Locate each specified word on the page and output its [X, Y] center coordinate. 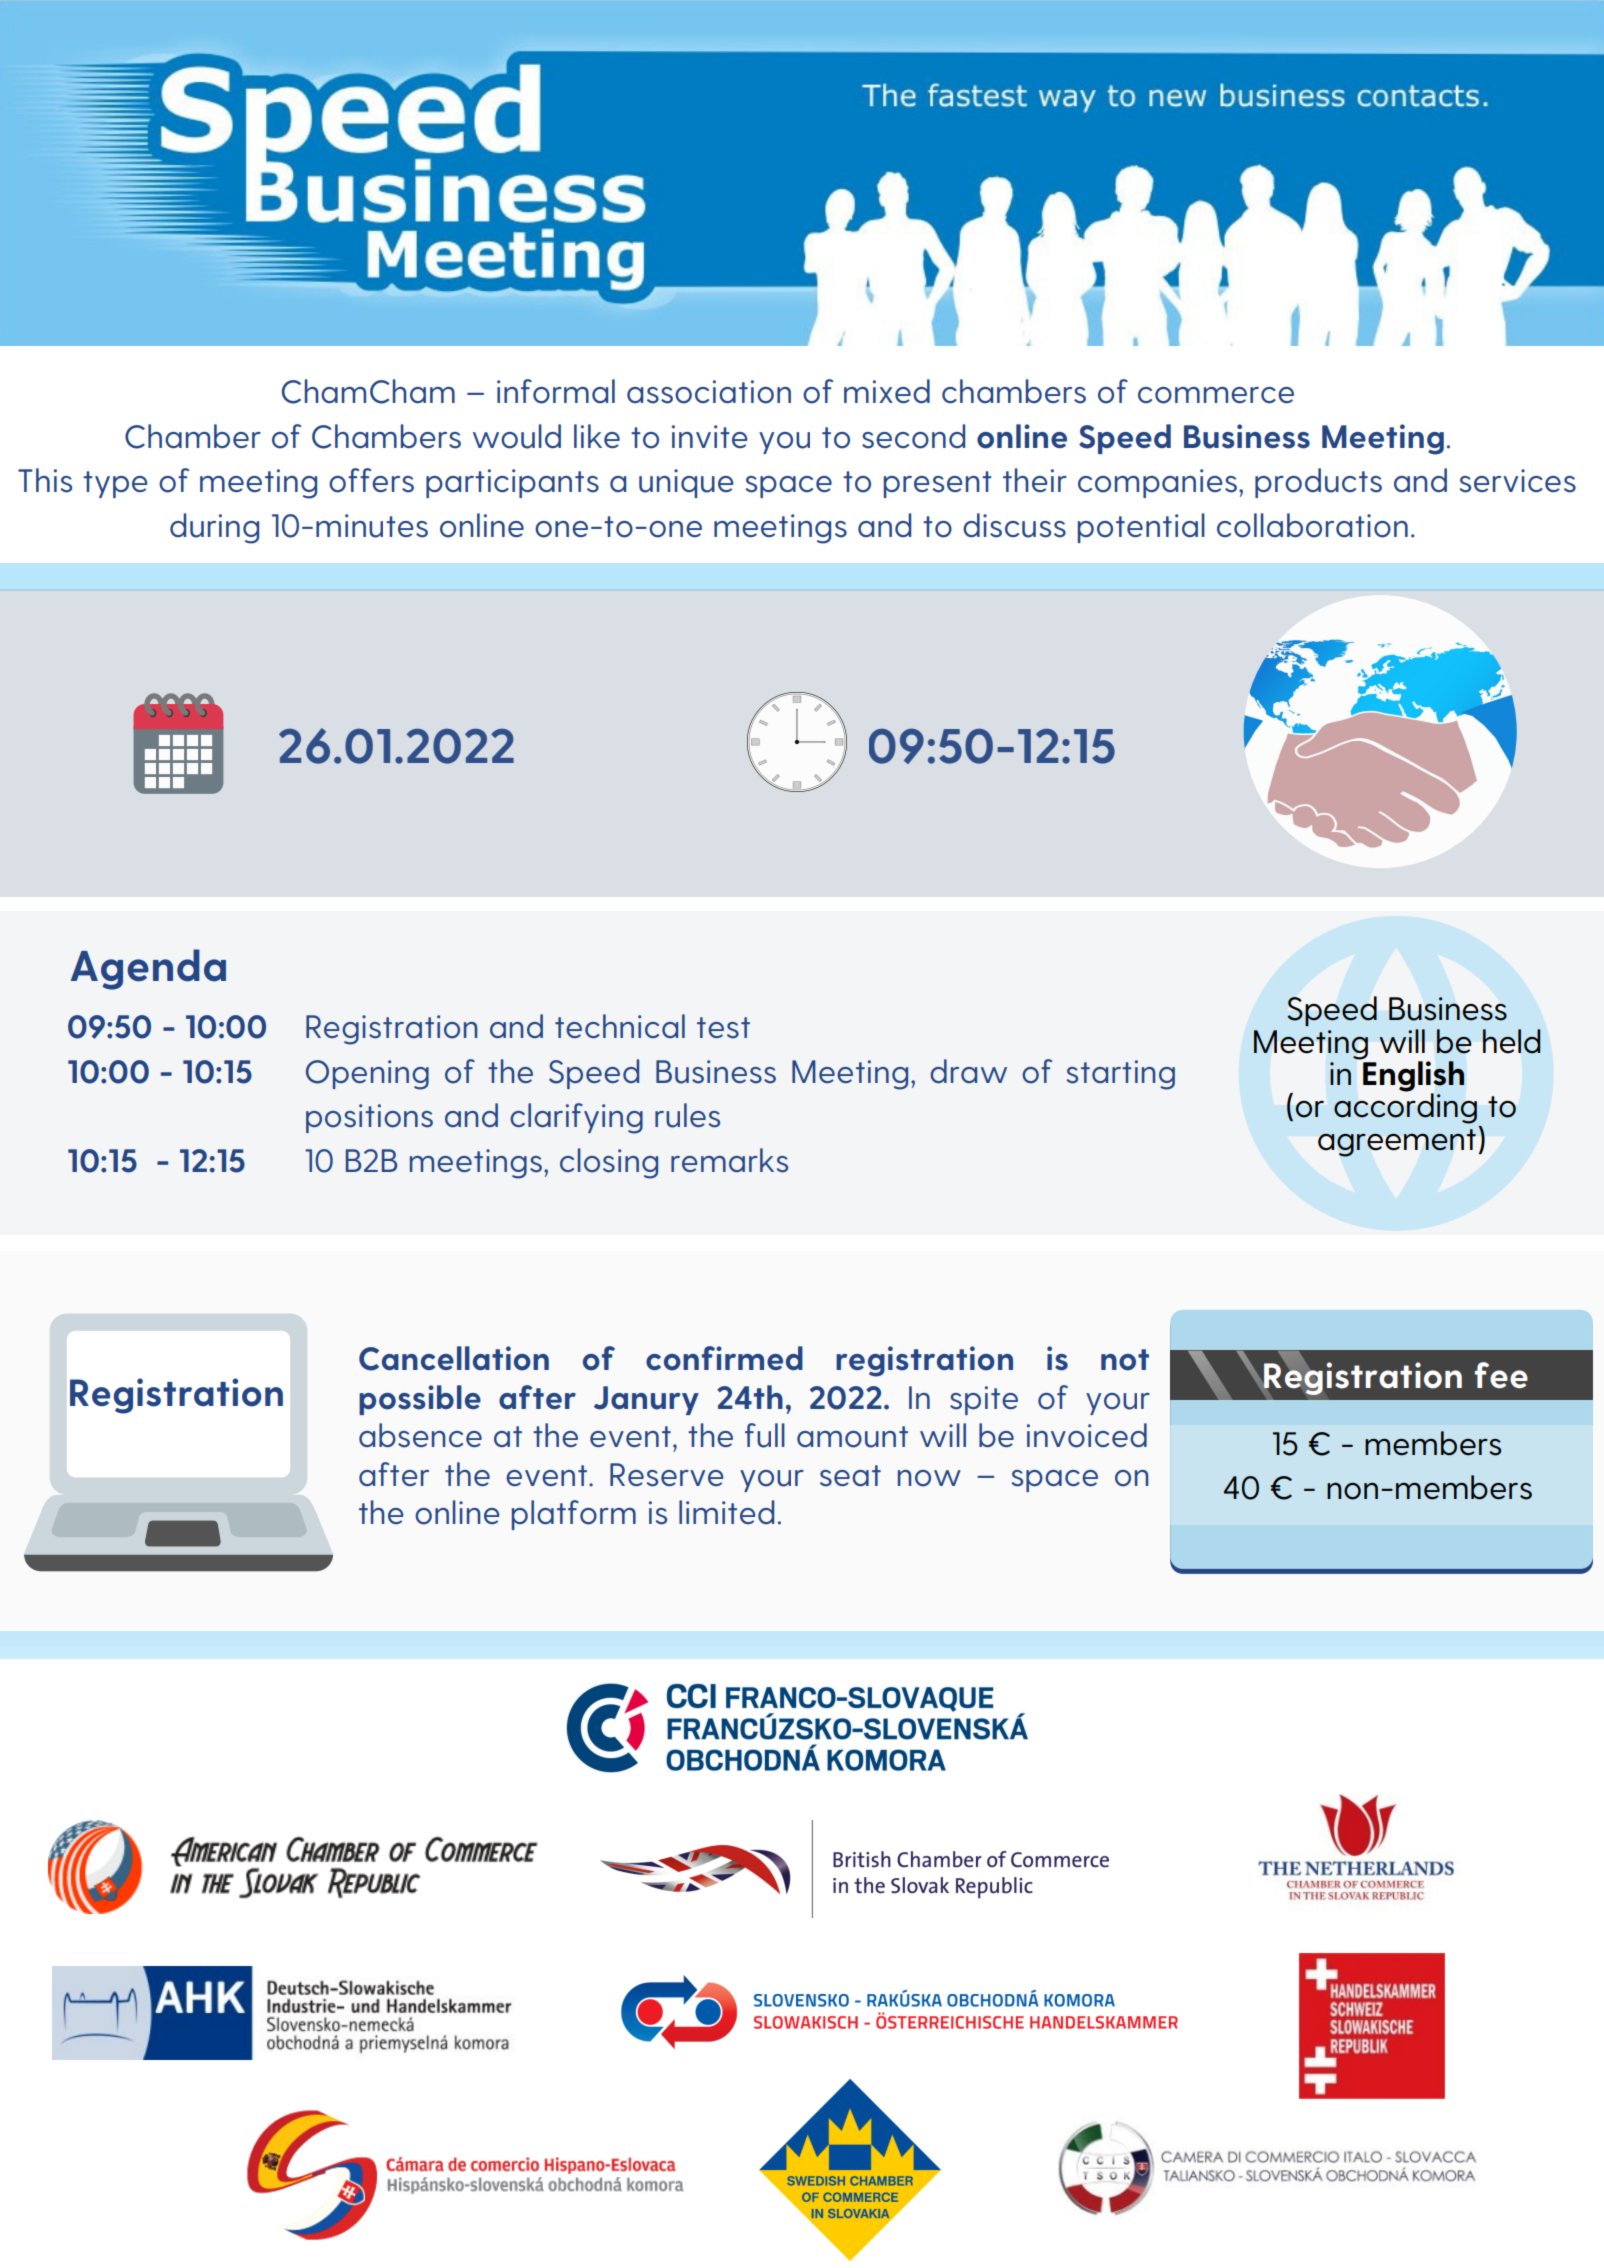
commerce [1216, 395]
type [115, 484]
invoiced [1087, 1435]
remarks [729, 1160]
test [723, 1028]
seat [850, 1476]
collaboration [1312, 525]
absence [420, 1435]
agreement [1397, 1143]
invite [710, 436]
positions [369, 1118]
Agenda [148, 969]
